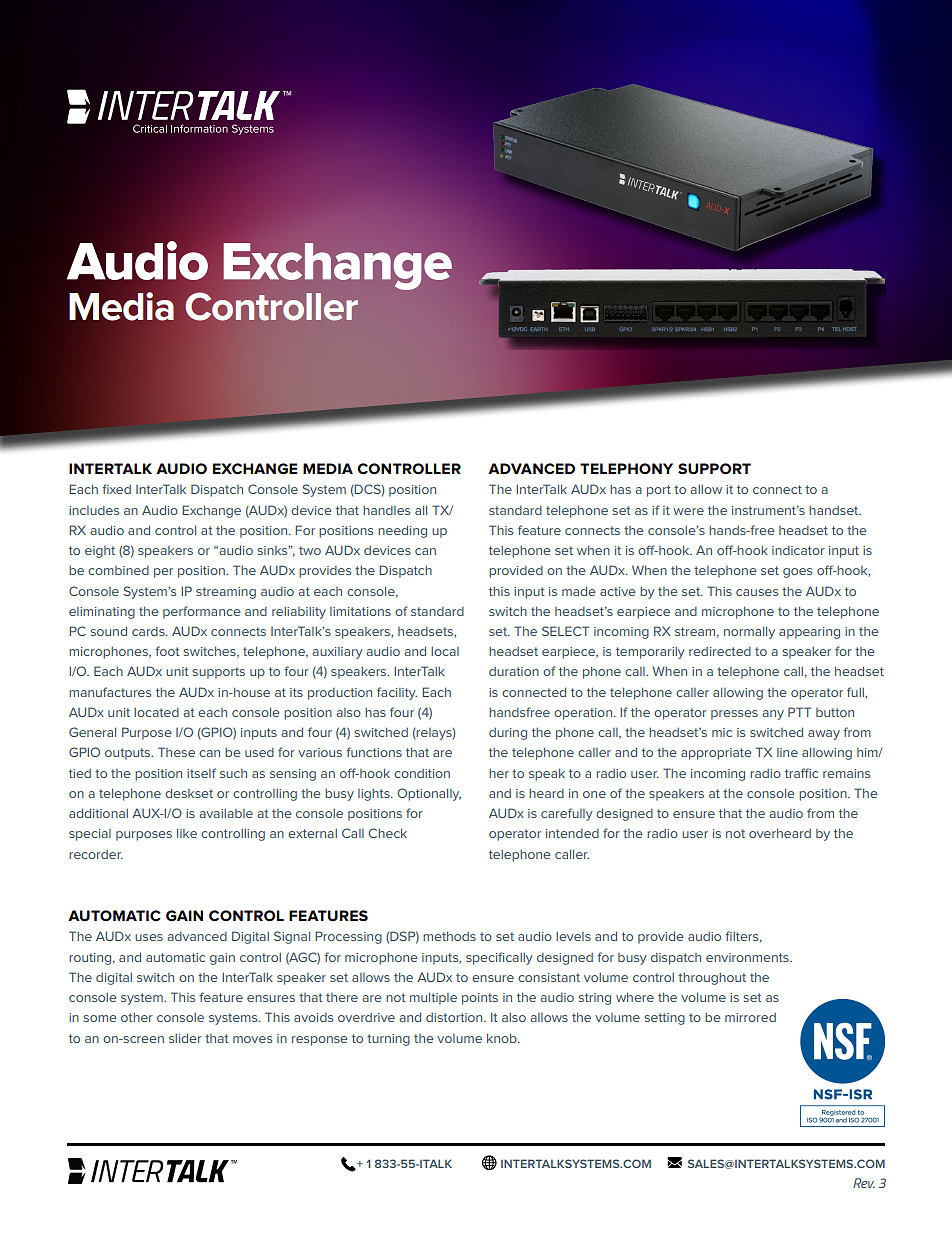 The height and width of the document is (1233, 952). What do you see at coordinates (429, 794) in the document?
I see `Optionally` at bounding box center [429, 794].
